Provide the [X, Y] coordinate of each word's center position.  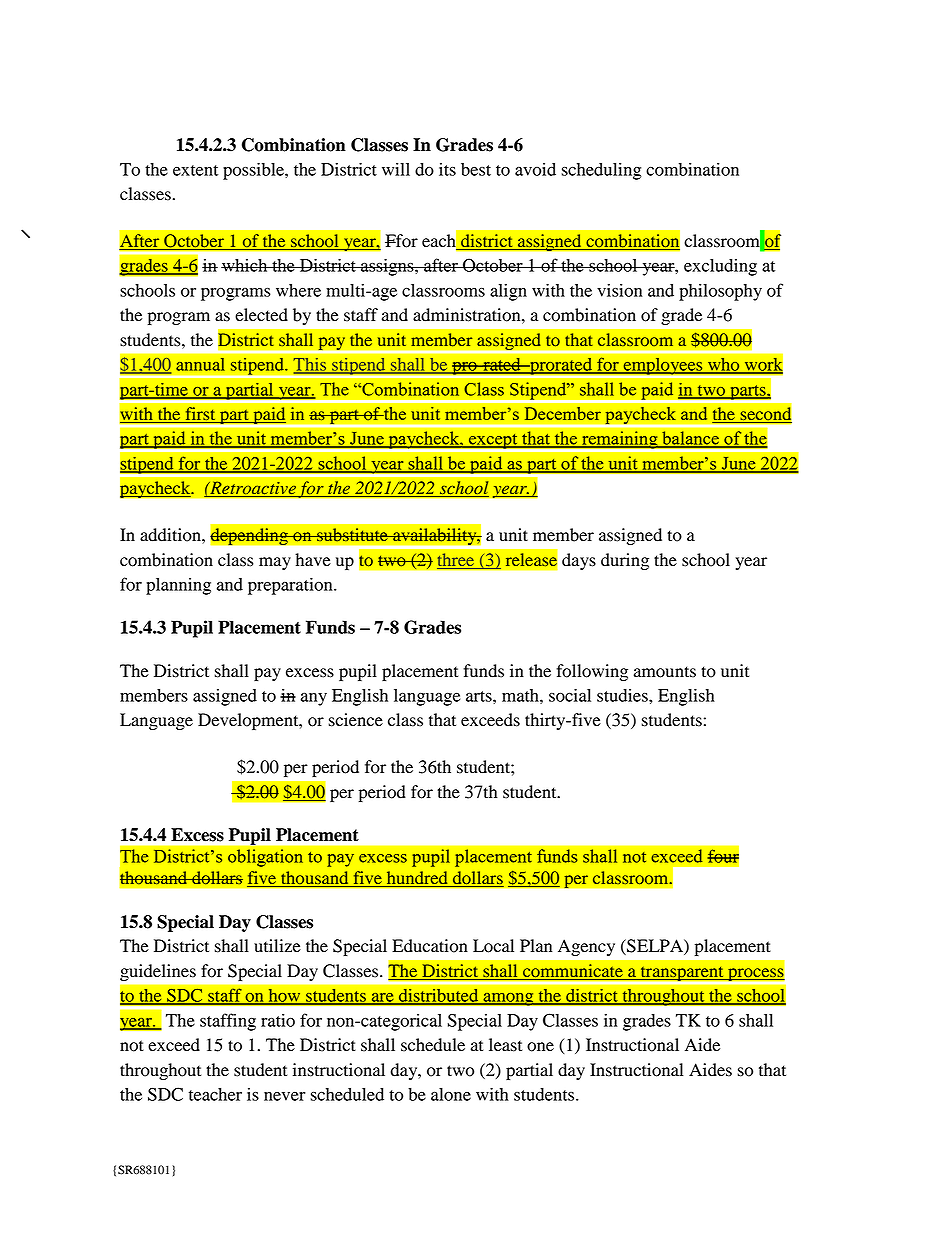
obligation [265, 858]
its [447, 169]
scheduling [601, 171]
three [456, 559]
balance [690, 439]
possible [254, 171]
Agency [586, 947]
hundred [417, 877]
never [285, 1096]
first [200, 415]
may [275, 563]
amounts [665, 672]
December [562, 413]
